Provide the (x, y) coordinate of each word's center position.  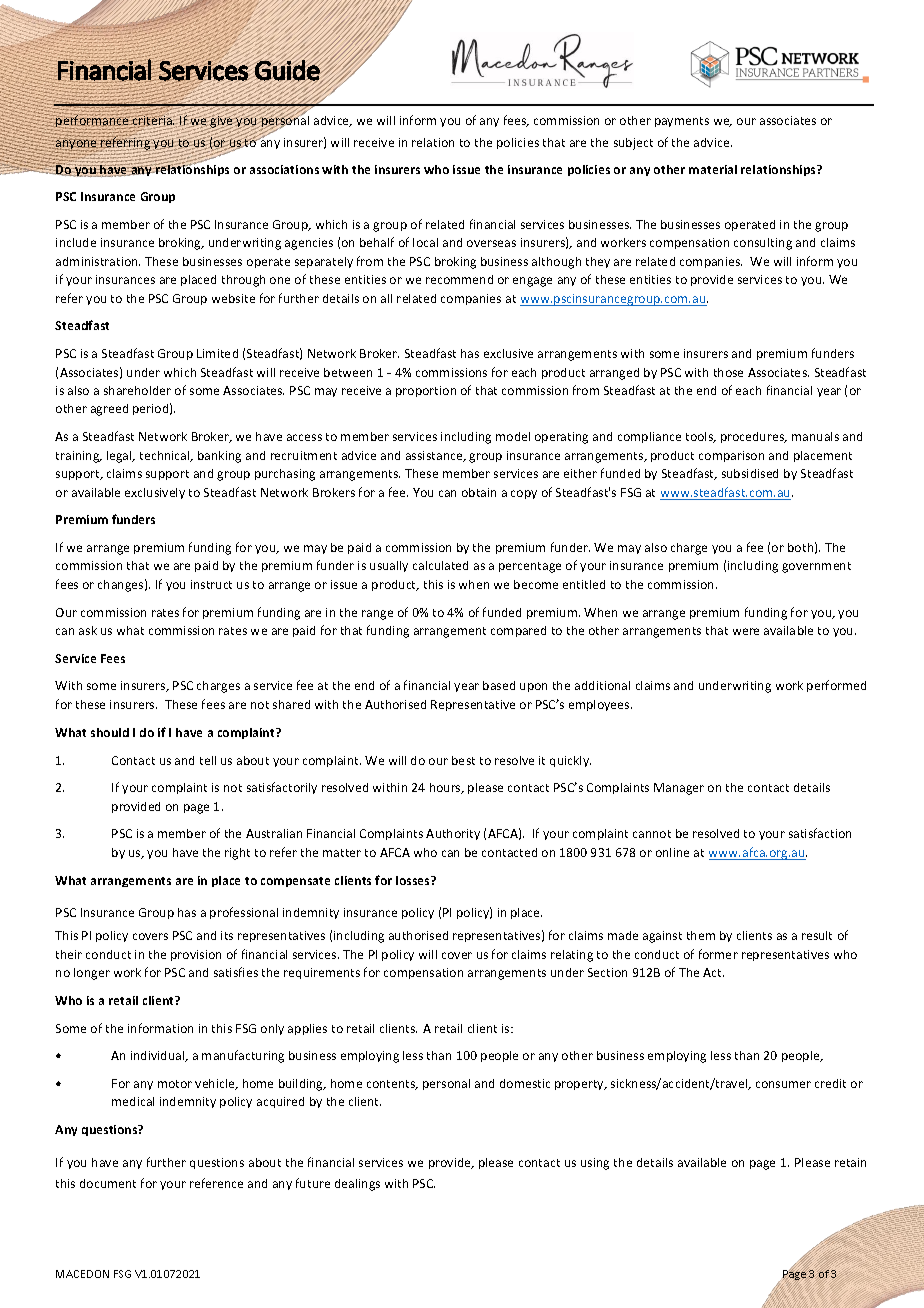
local (425, 242)
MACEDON (82, 1274)
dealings (357, 1185)
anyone (77, 146)
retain (850, 1162)
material (713, 169)
